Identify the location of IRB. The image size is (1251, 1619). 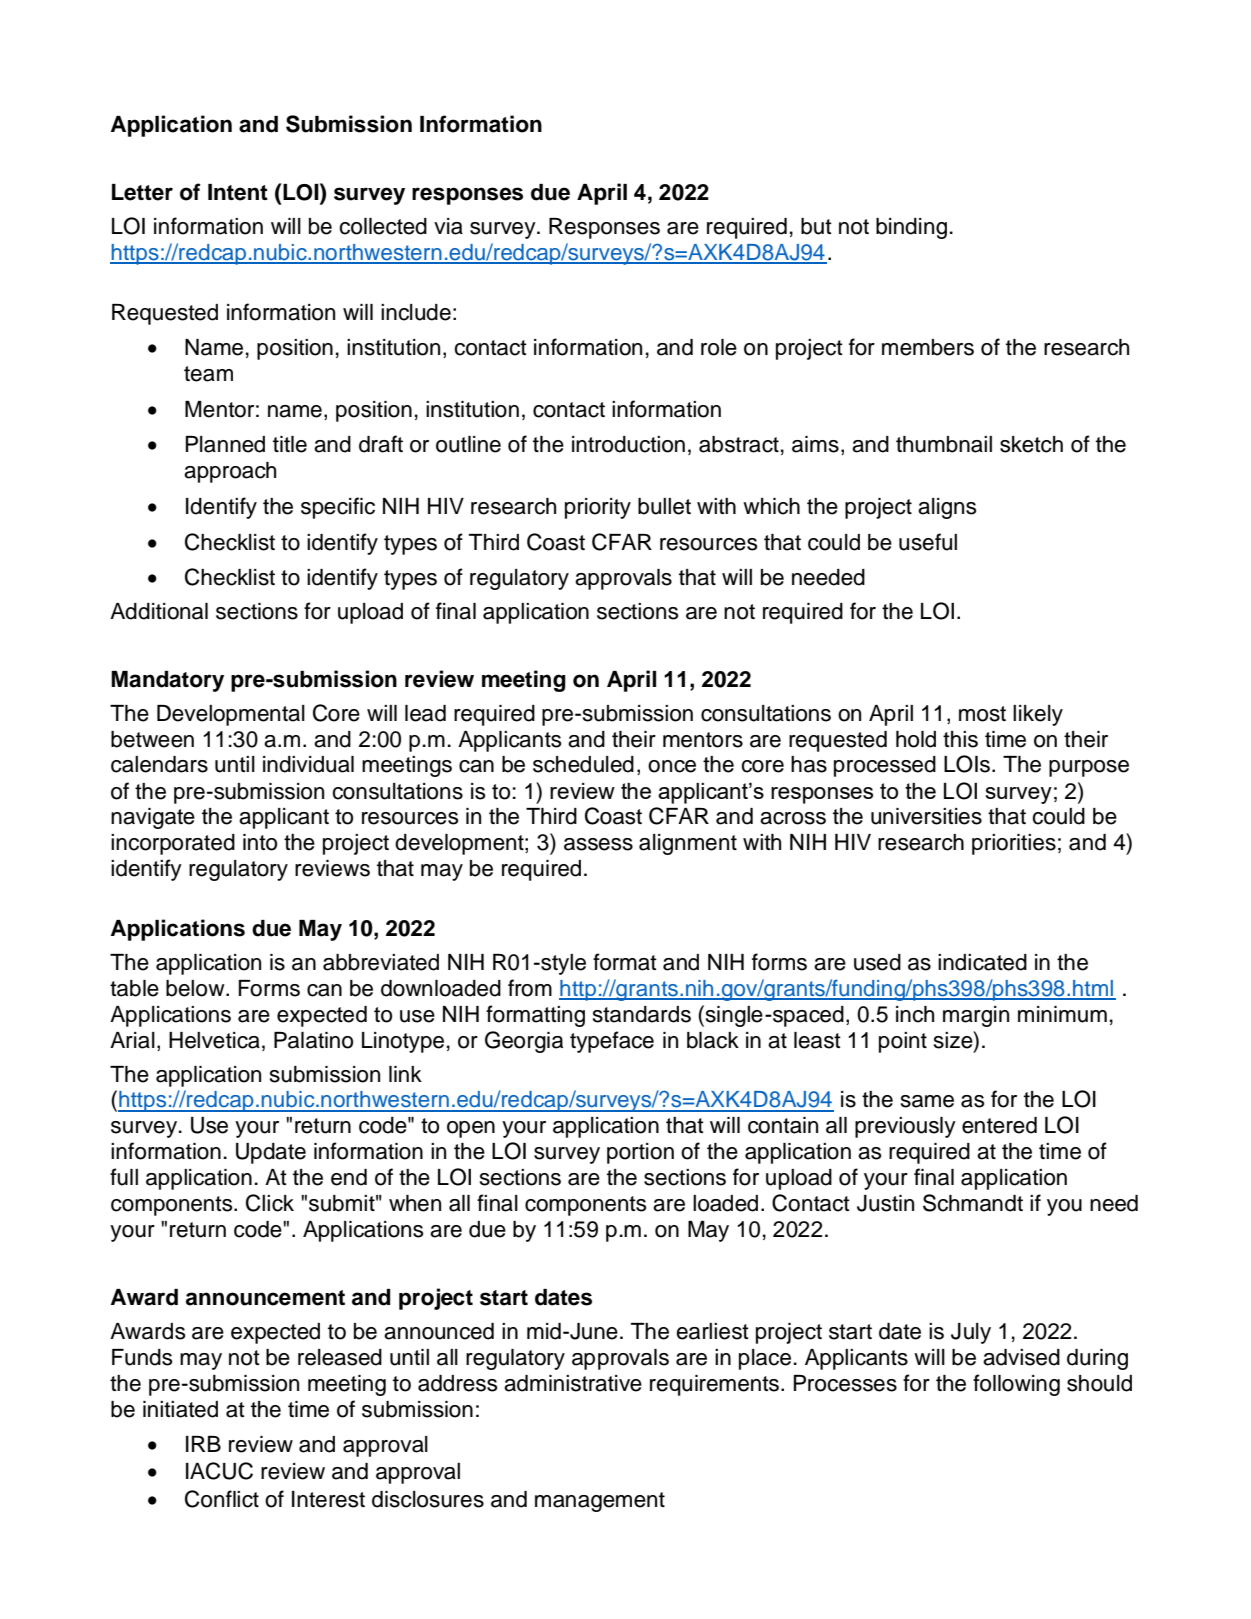
(203, 1444).
